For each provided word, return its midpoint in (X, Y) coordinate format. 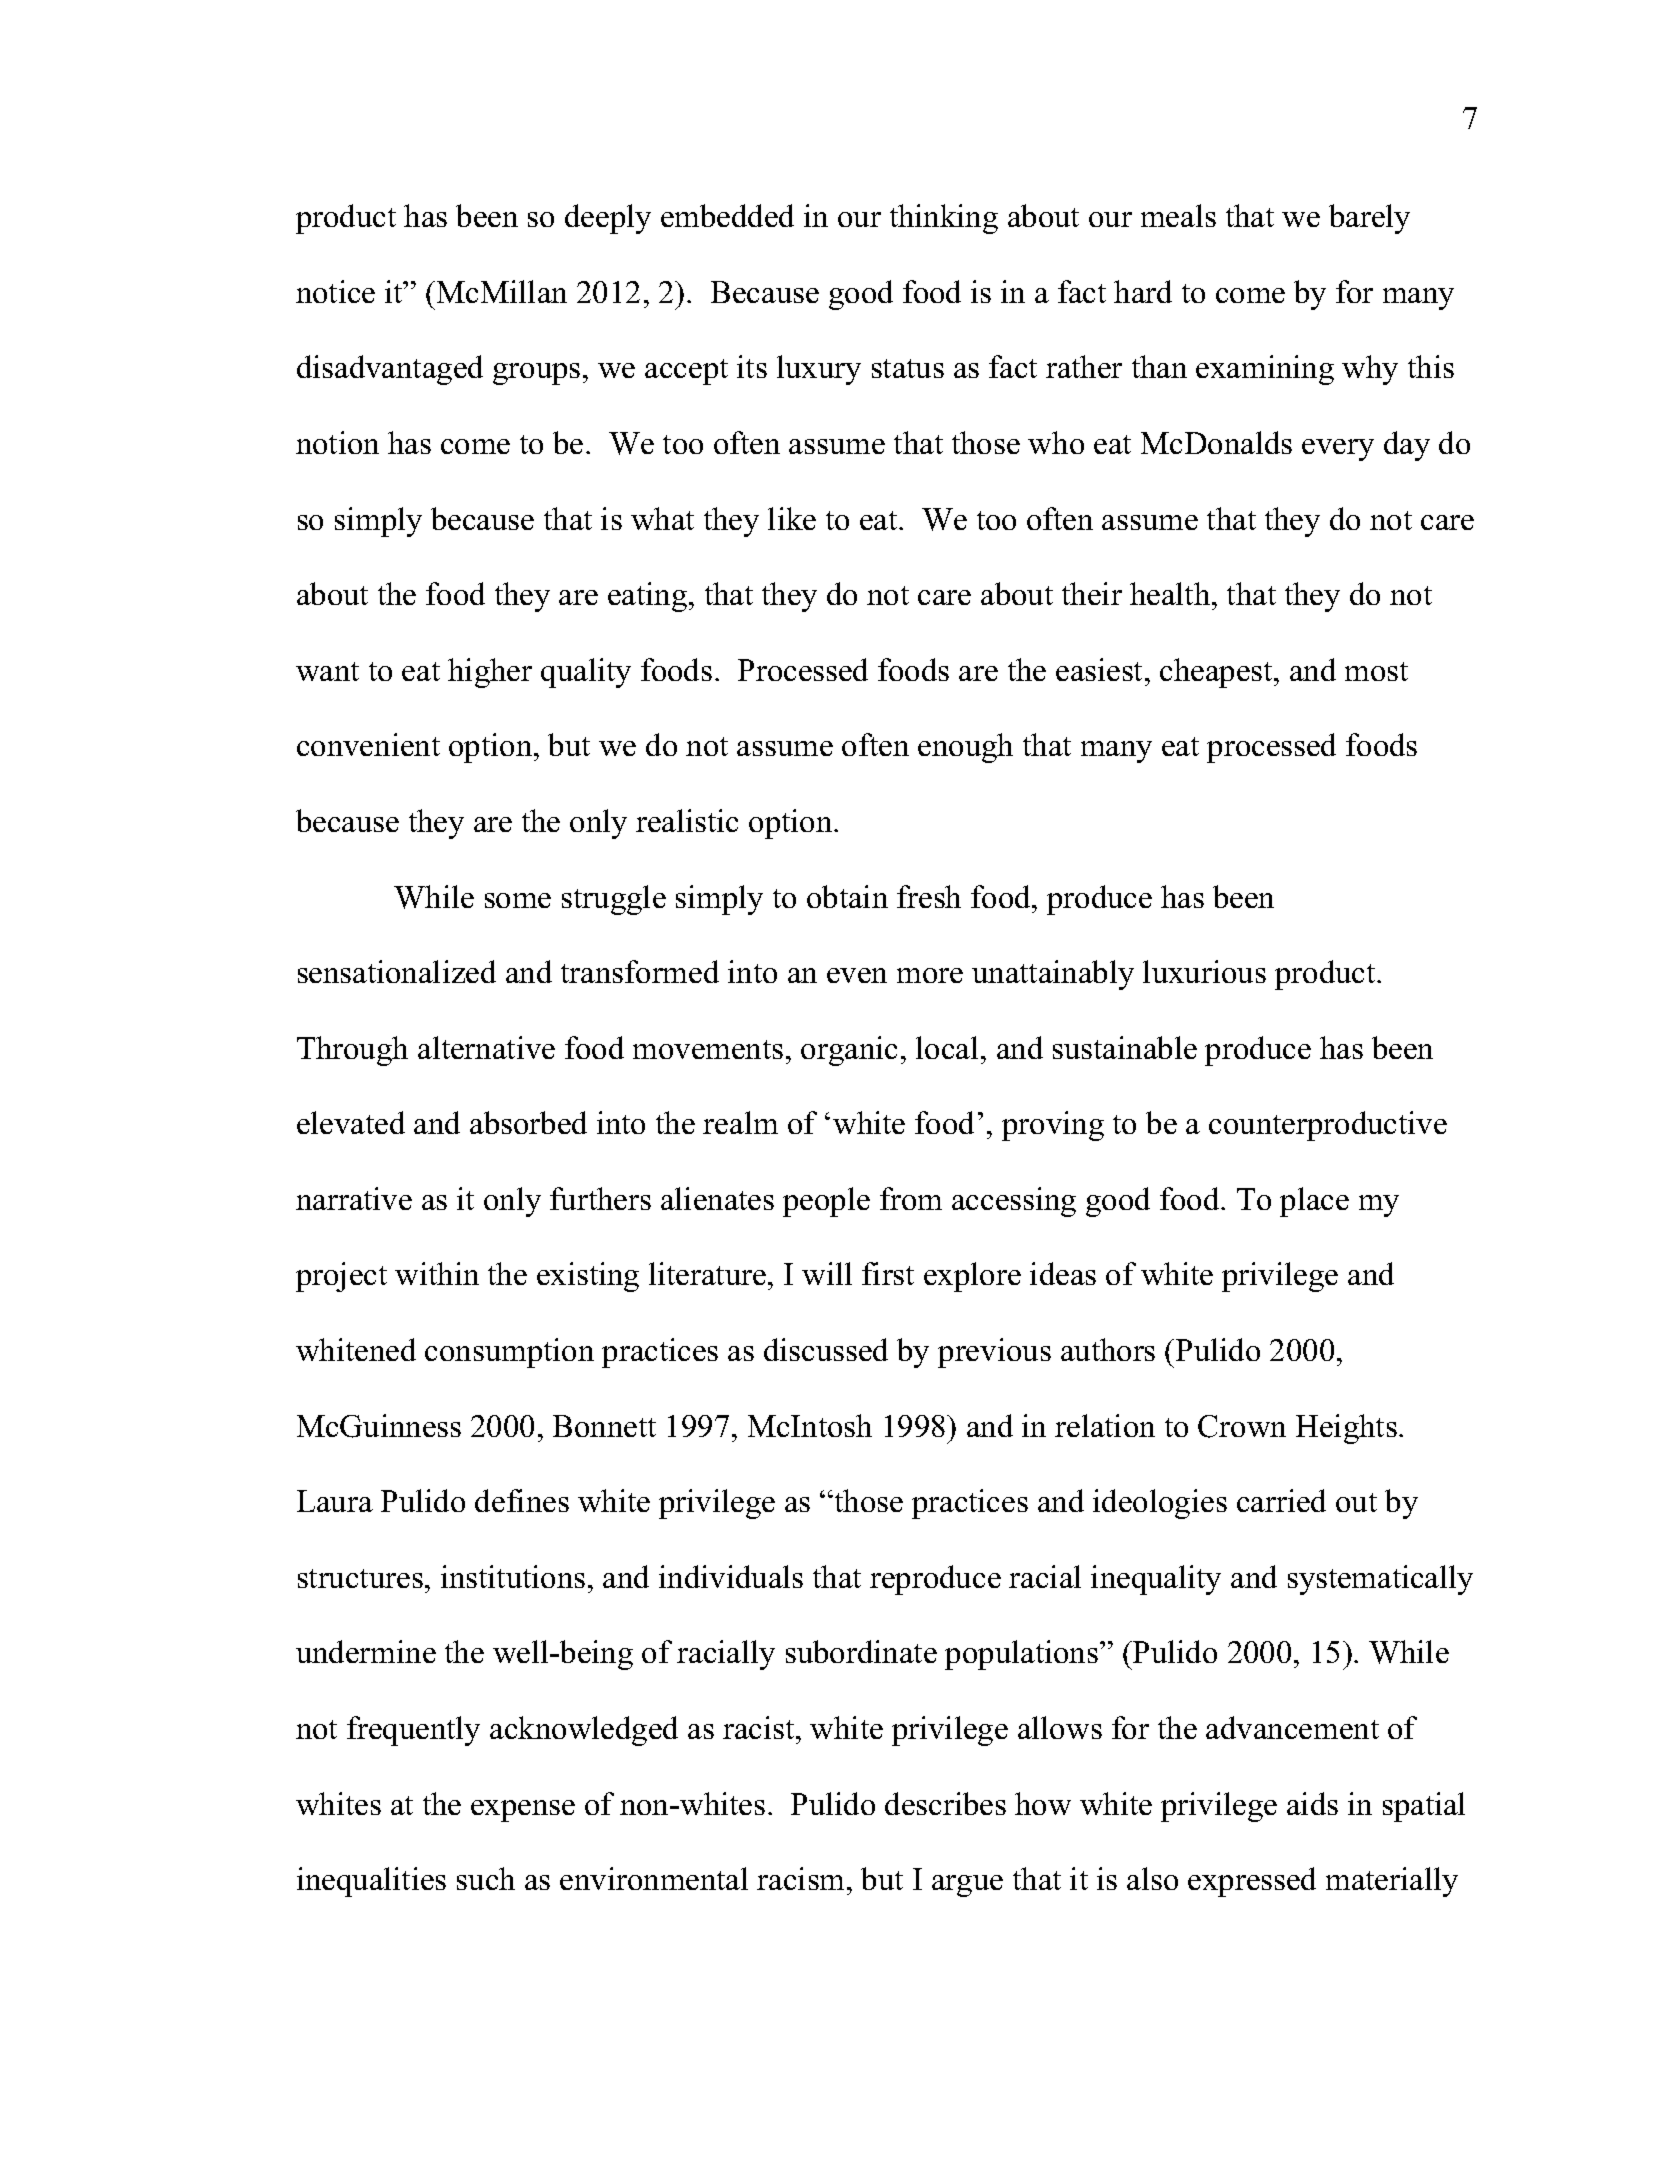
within (437, 1273)
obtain (847, 896)
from (911, 1198)
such (486, 1878)
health (1171, 593)
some (518, 900)
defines (522, 1500)
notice (335, 291)
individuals (731, 1576)
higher (490, 673)
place (1314, 1202)
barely (1369, 219)
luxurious (1204, 971)
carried (1281, 1500)
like (792, 518)
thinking (944, 219)
